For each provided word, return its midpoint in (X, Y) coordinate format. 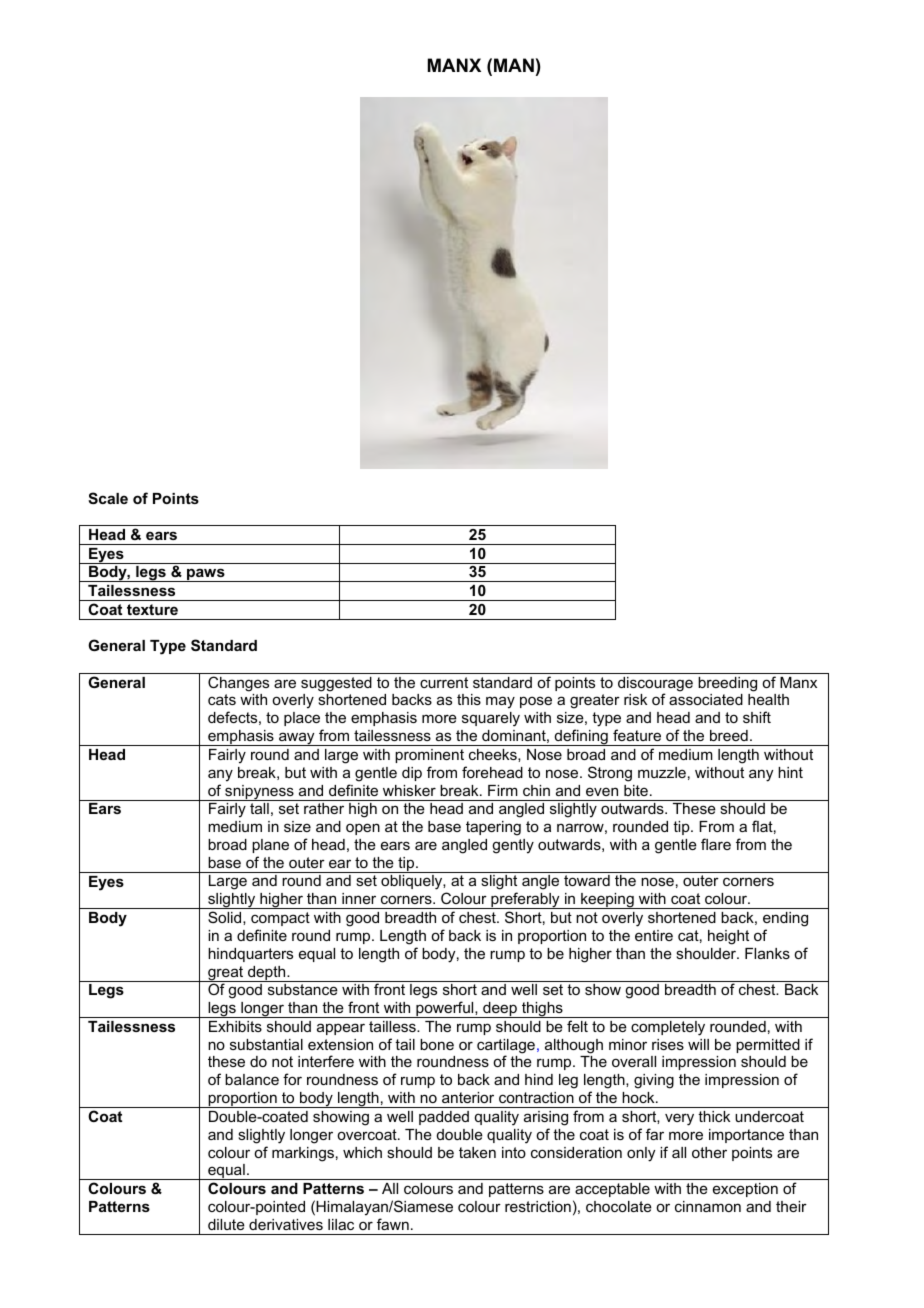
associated (706, 699)
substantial (266, 1044)
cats (222, 699)
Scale (108, 498)
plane (270, 846)
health (768, 699)
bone (437, 1044)
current (444, 682)
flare (716, 844)
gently (513, 846)
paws (206, 575)
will (698, 1044)
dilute (226, 1224)
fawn (393, 1224)
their (791, 1206)
